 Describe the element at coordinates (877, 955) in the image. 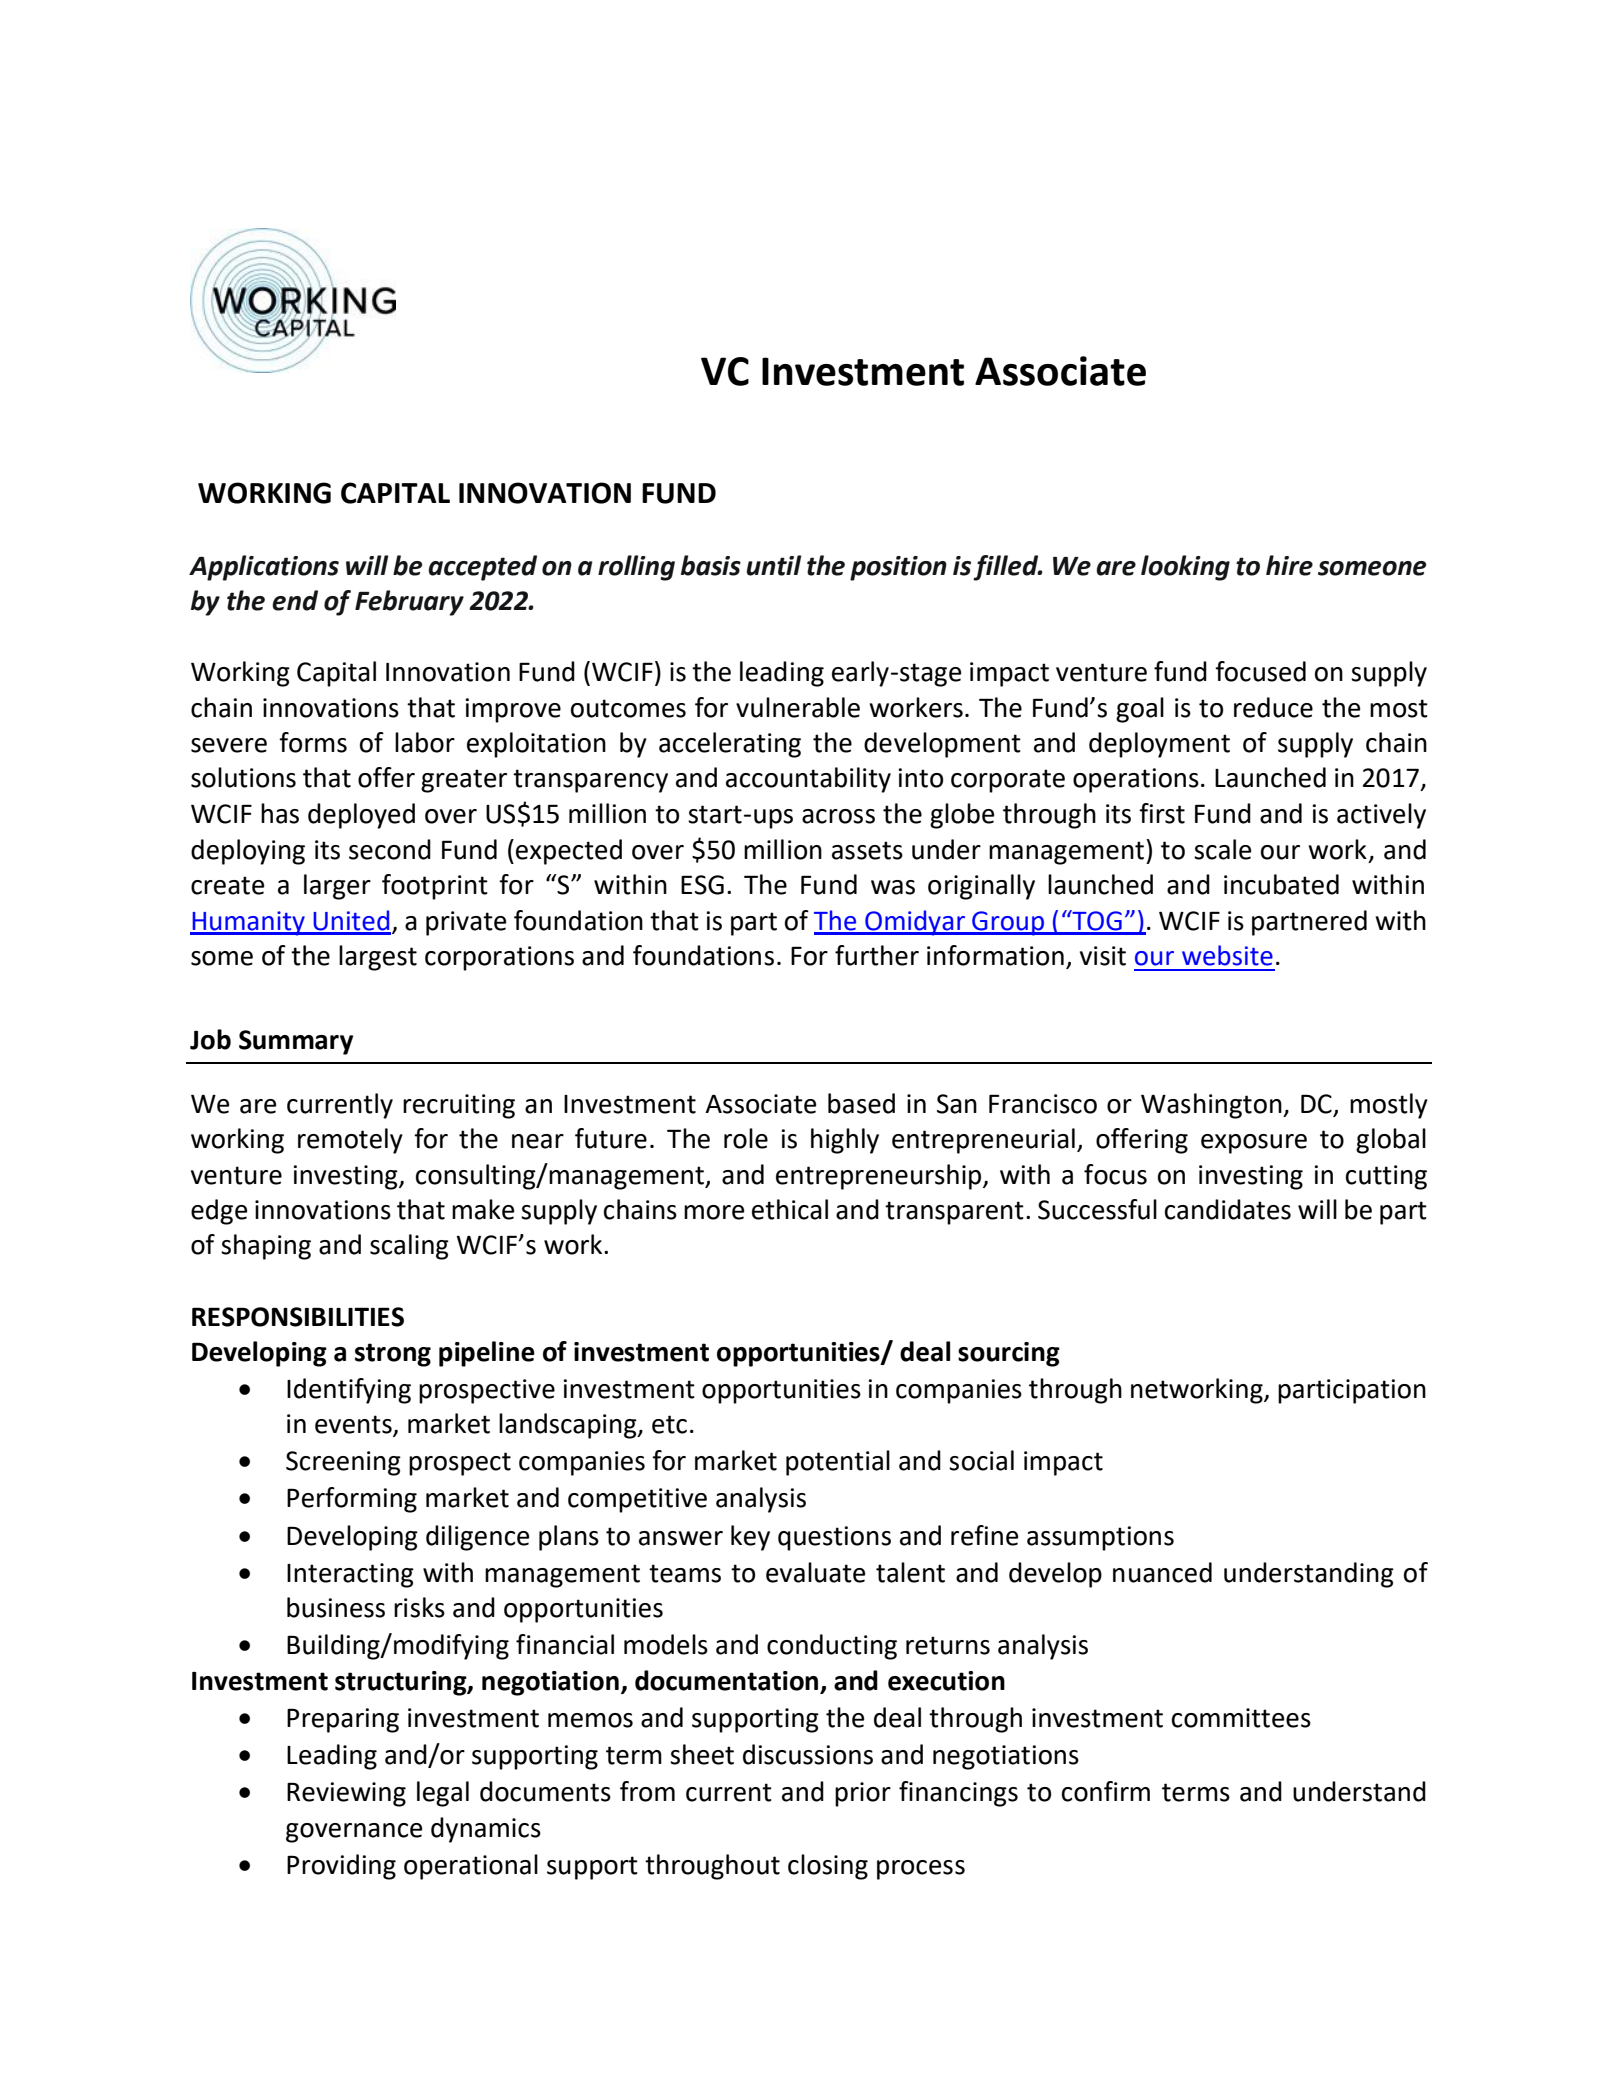

I see `further` at that location.
